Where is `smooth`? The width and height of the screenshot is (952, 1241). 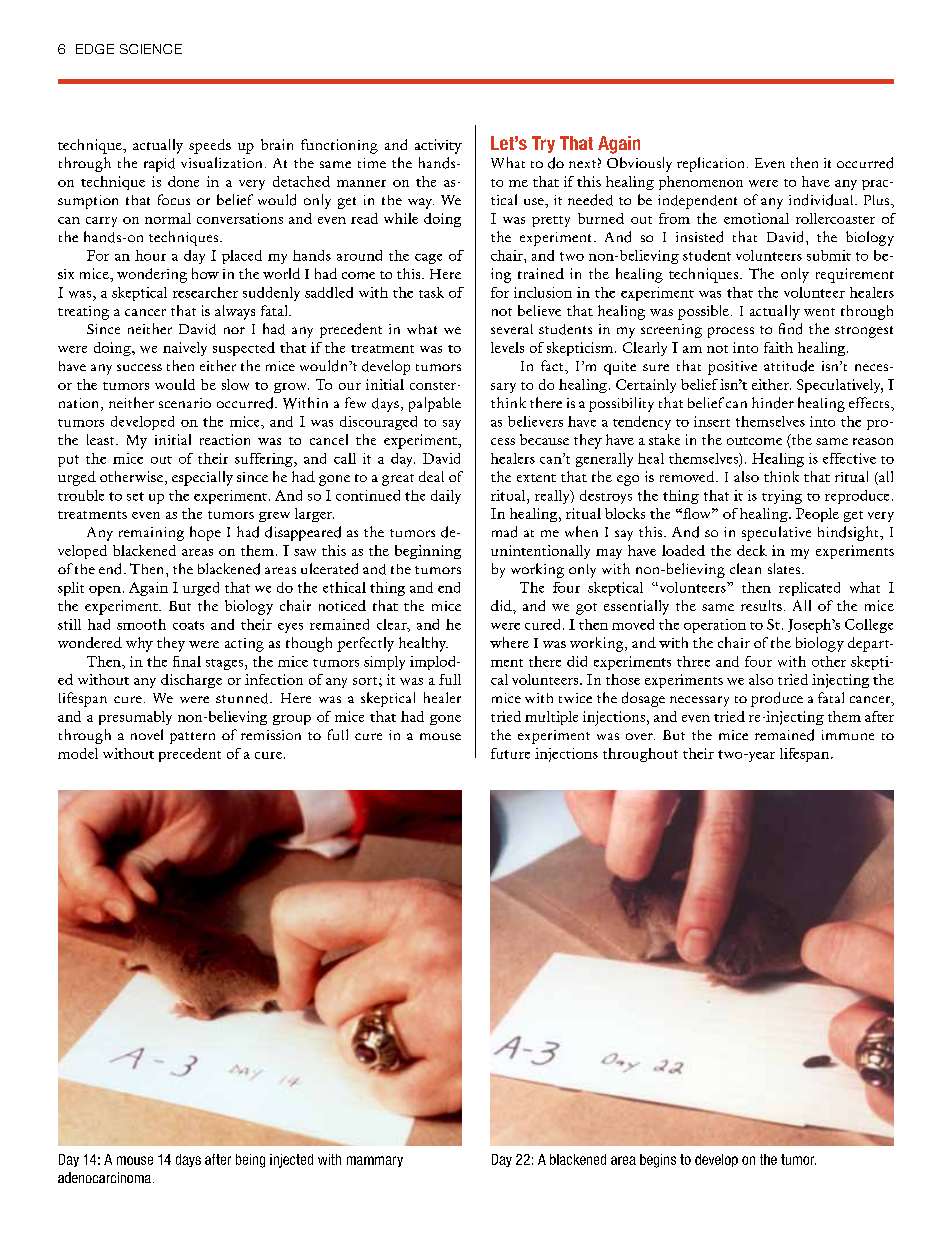 smooth is located at coordinates (141, 624).
